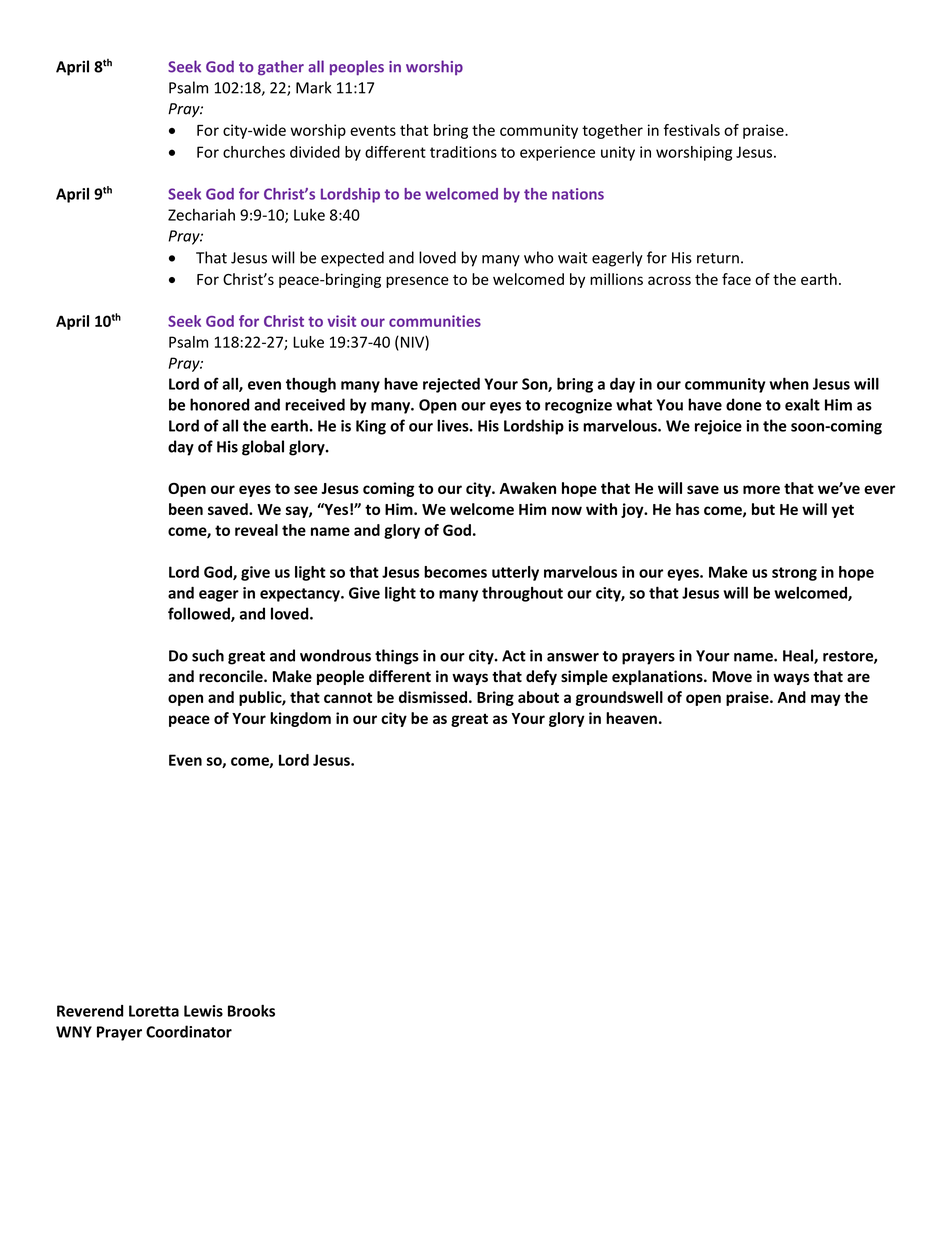 The height and width of the screenshot is (1233, 952). What do you see at coordinates (256, 530) in the screenshot?
I see `reveal` at bounding box center [256, 530].
